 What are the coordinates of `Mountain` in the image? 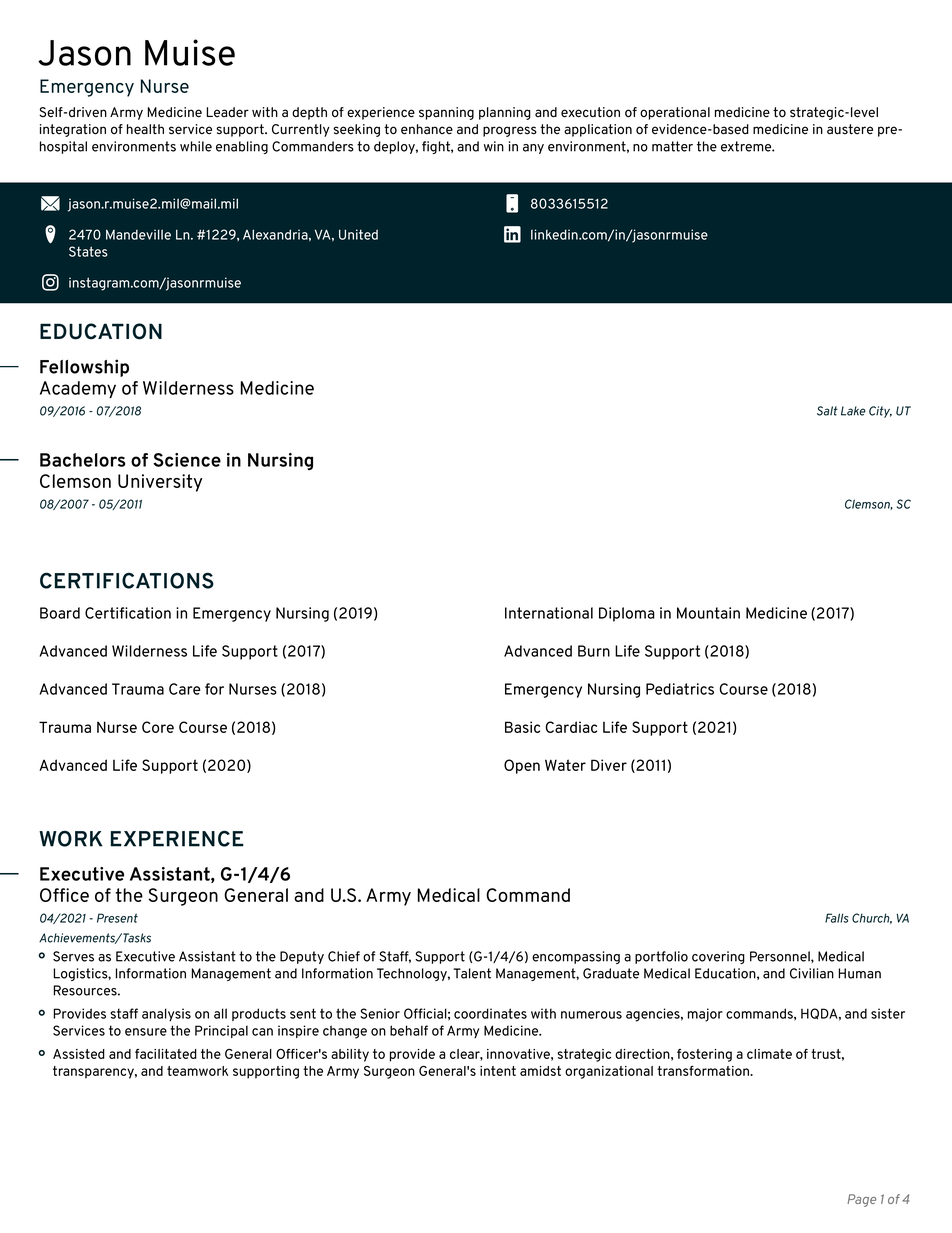 It's located at (708, 613).
